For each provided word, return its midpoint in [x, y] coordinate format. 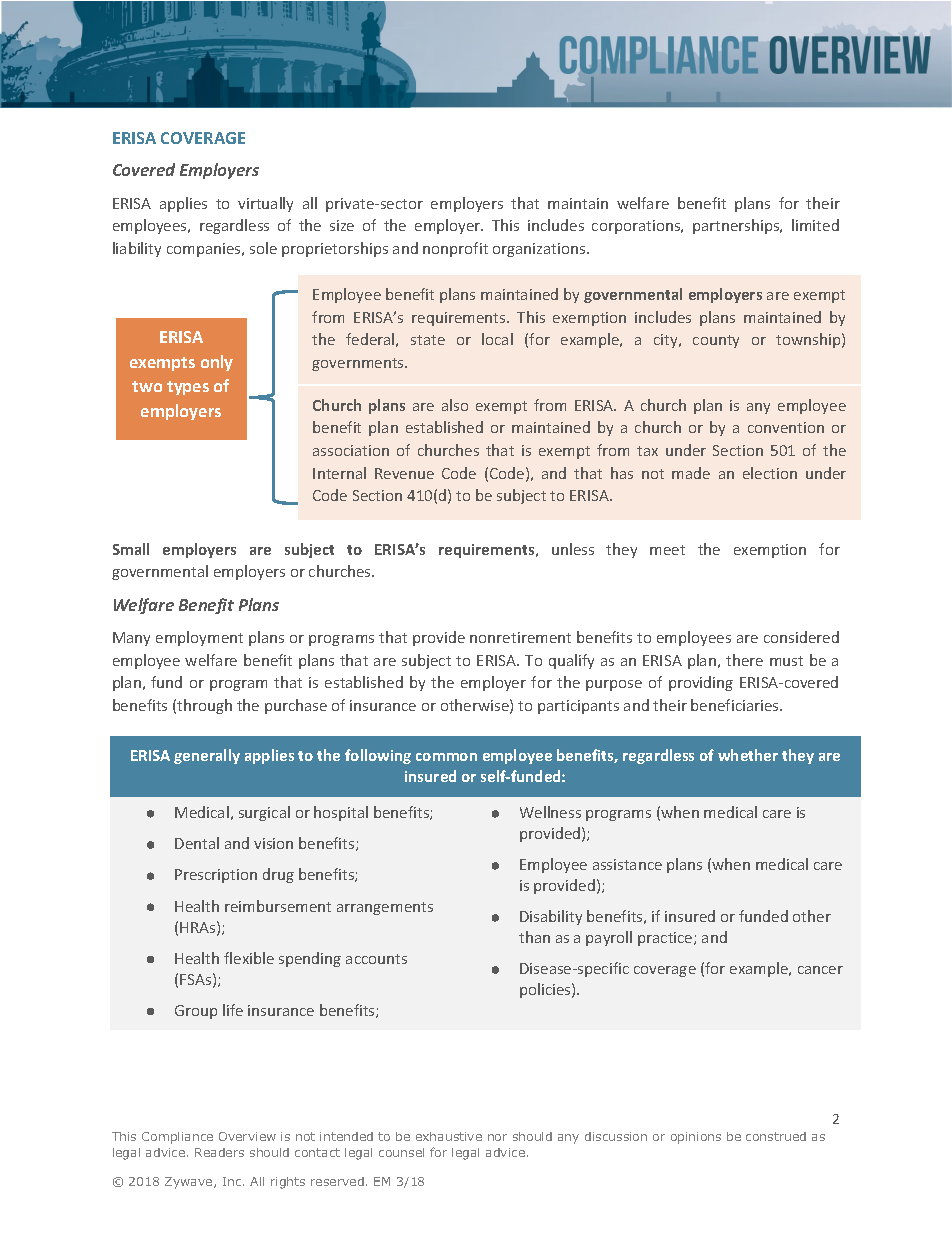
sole [263, 248]
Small [131, 549]
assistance [627, 864]
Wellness [550, 812]
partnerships [737, 226]
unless [573, 549]
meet [667, 550]
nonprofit [455, 249]
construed [776, 1136]
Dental [197, 843]
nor [497, 1137]
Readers [219, 1152]
